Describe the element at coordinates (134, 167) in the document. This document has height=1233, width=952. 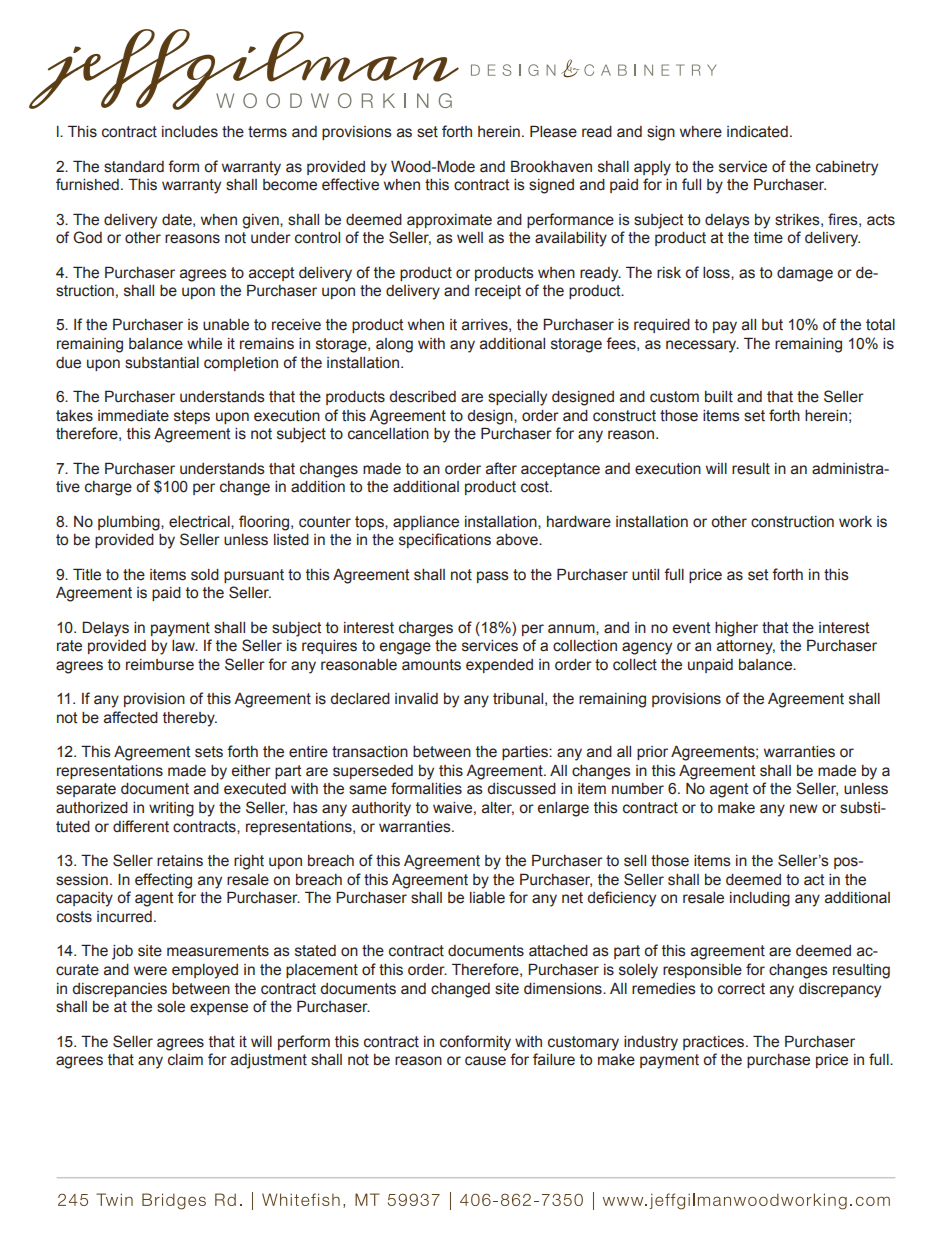
I see `standard` at that location.
